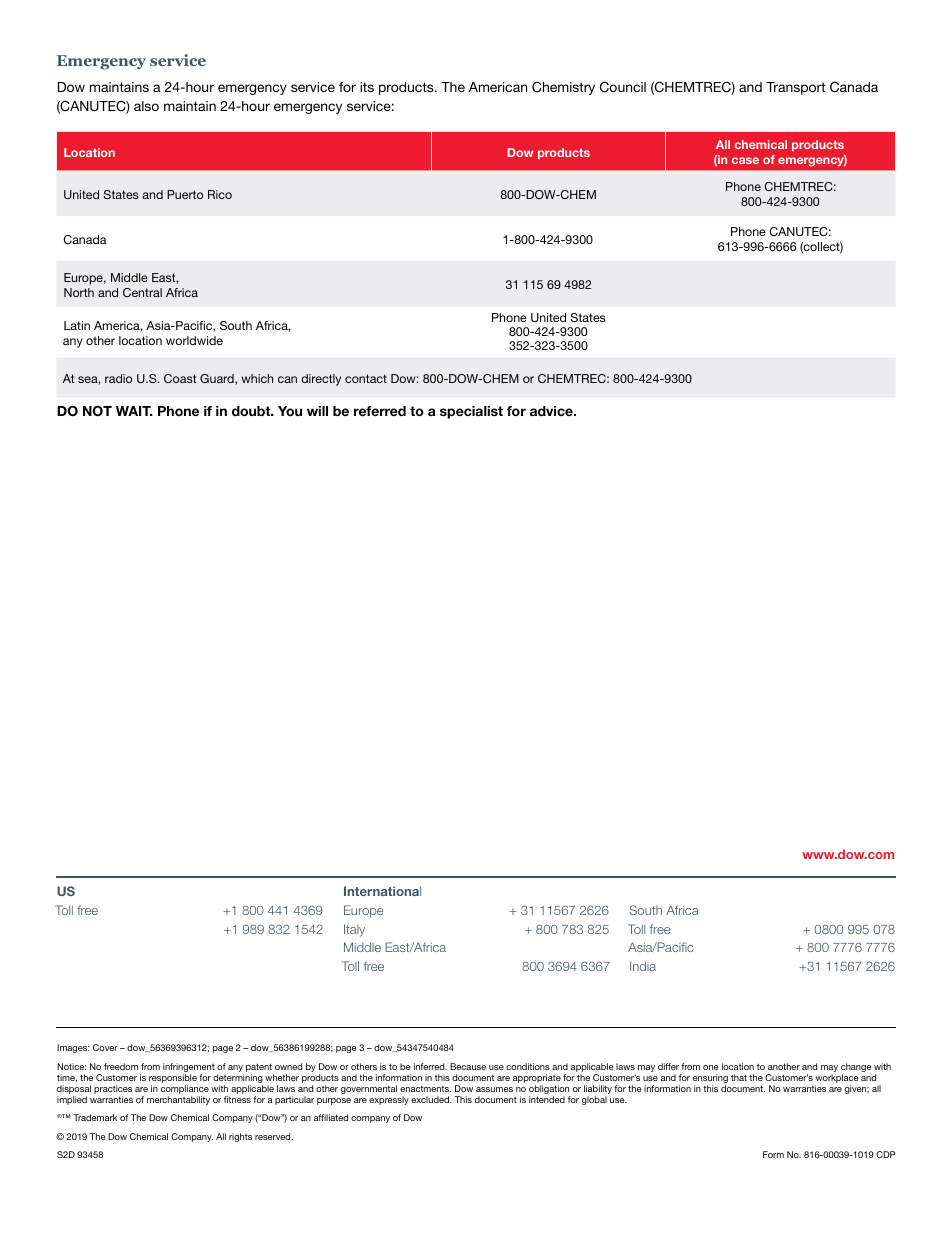 The image size is (952, 1233). Describe the element at coordinates (367, 87) in the document. I see `its` at that location.
